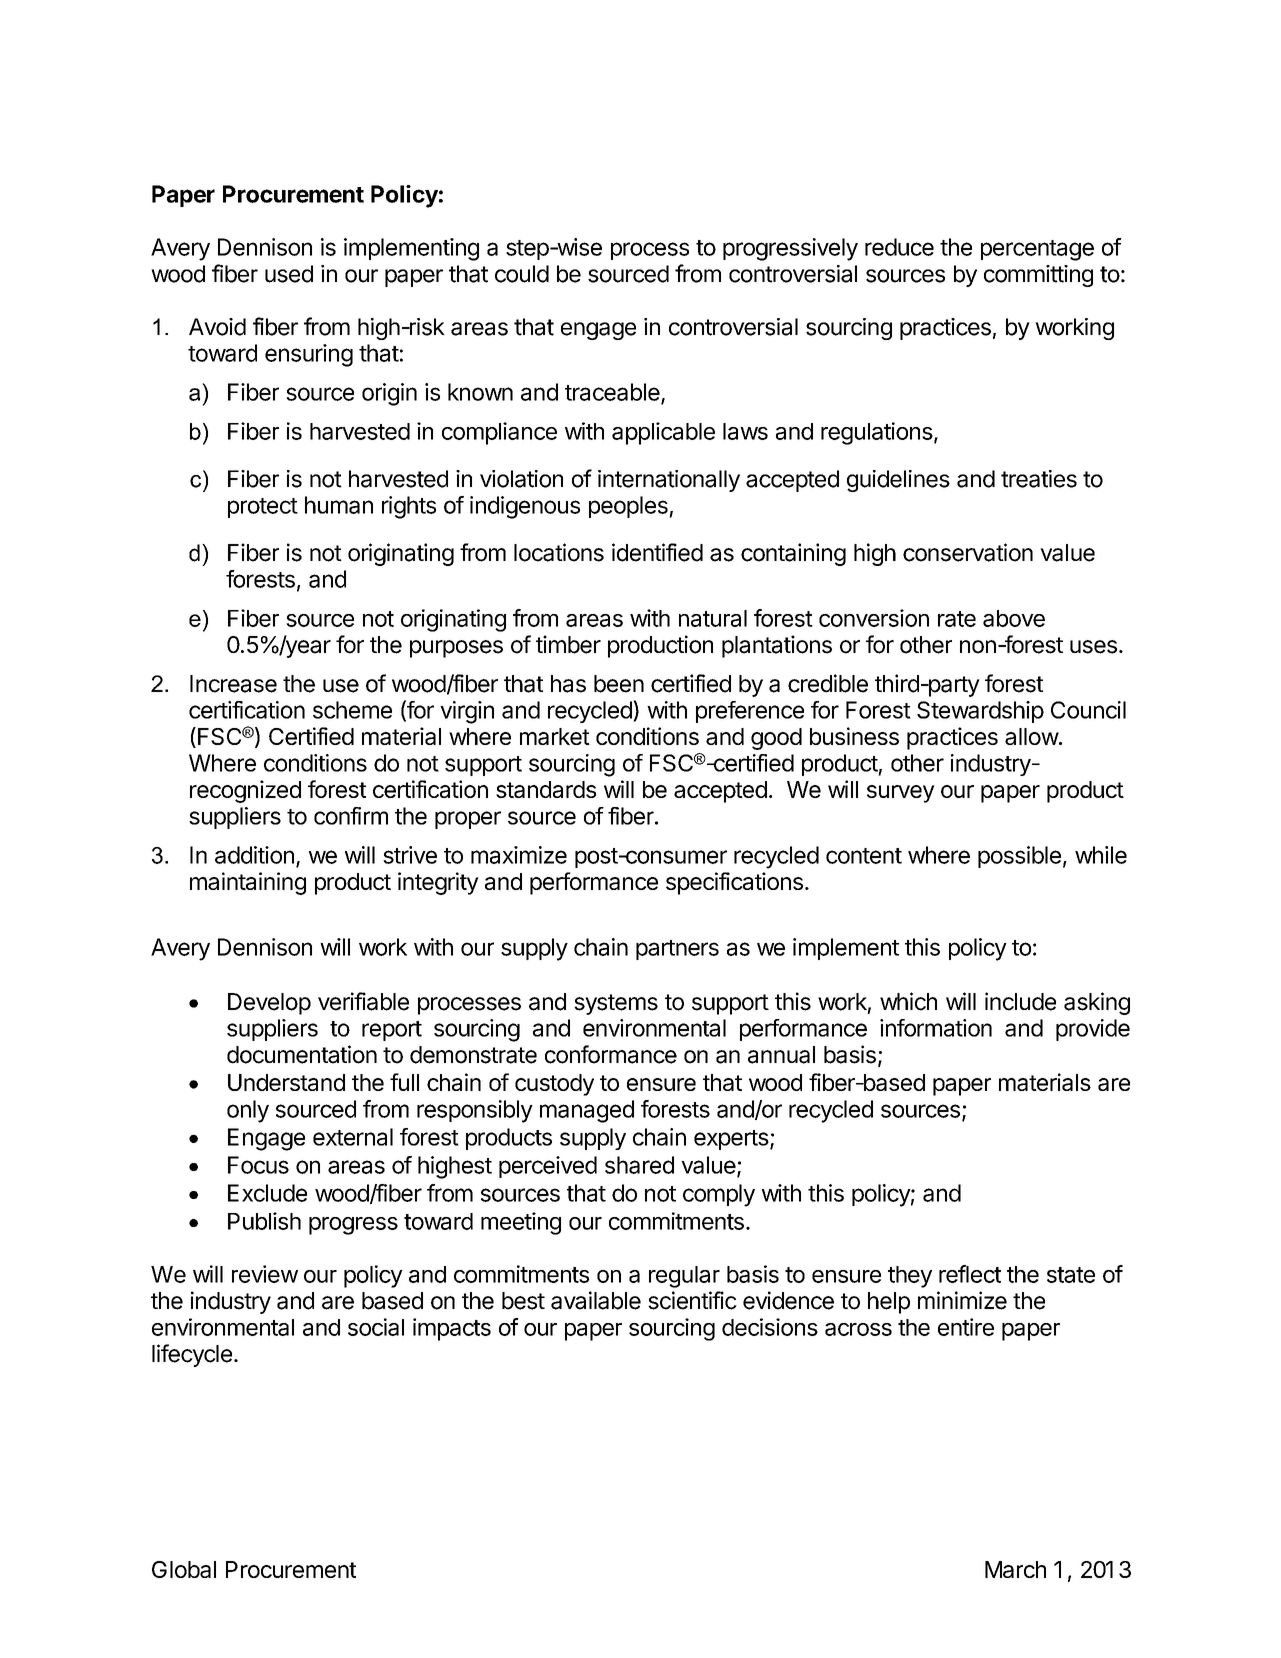 Image resolution: width=1281 pixels, height=1658 pixels. I want to click on identified, so click(657, 552).
